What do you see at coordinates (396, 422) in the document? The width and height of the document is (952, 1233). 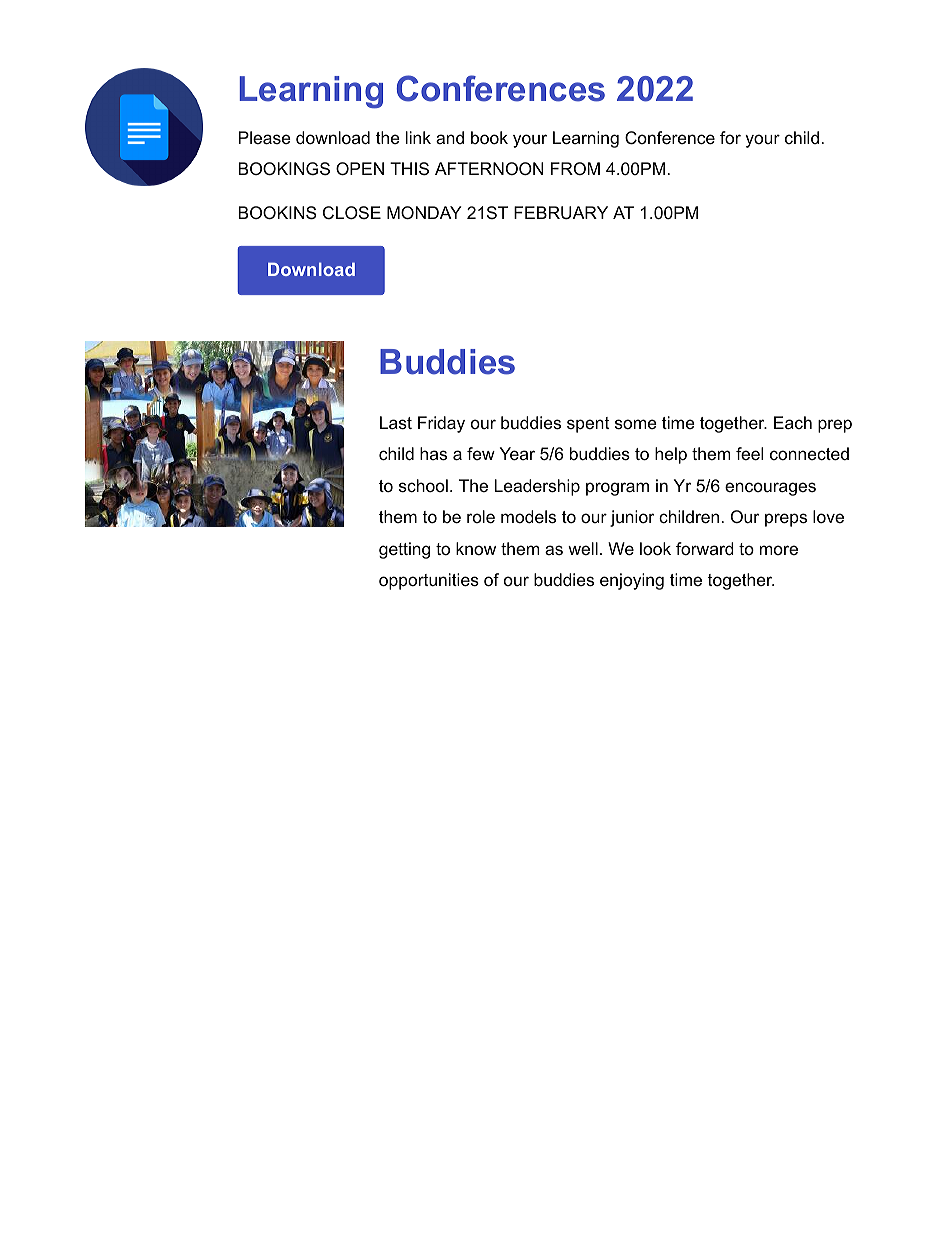 I see `Last` at bounding box center [396, 422].
